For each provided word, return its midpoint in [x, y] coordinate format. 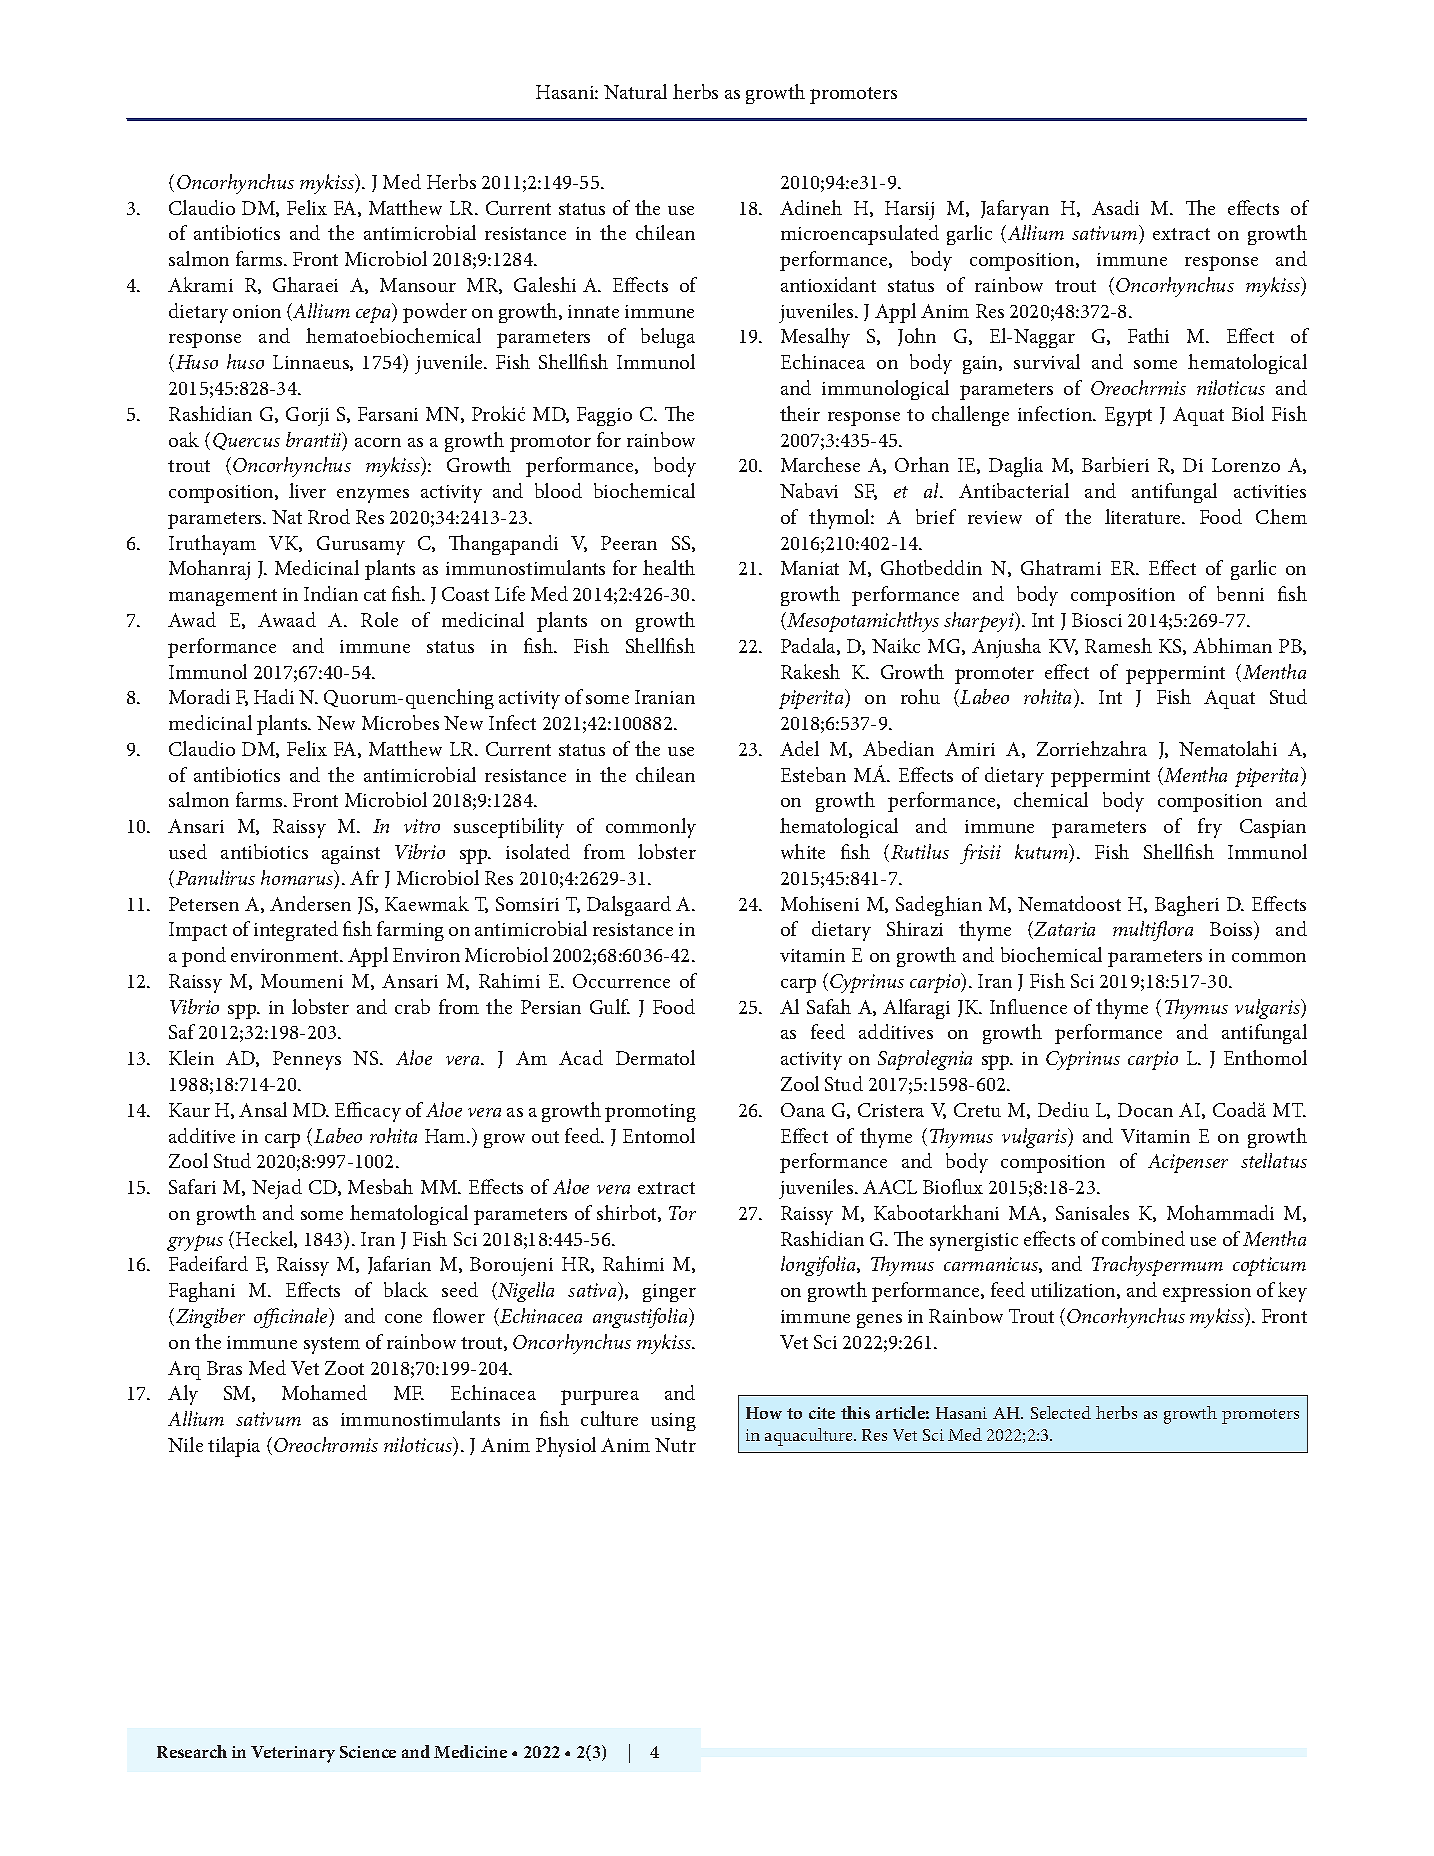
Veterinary [293, 1754]
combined [1143, 1238]
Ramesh [1118, 645]
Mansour [418, 285]
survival [1047, 361]
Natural [635, 91]
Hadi [274, 696]
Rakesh [810, 671]
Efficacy [368, 1112]
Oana [803, 1110]
